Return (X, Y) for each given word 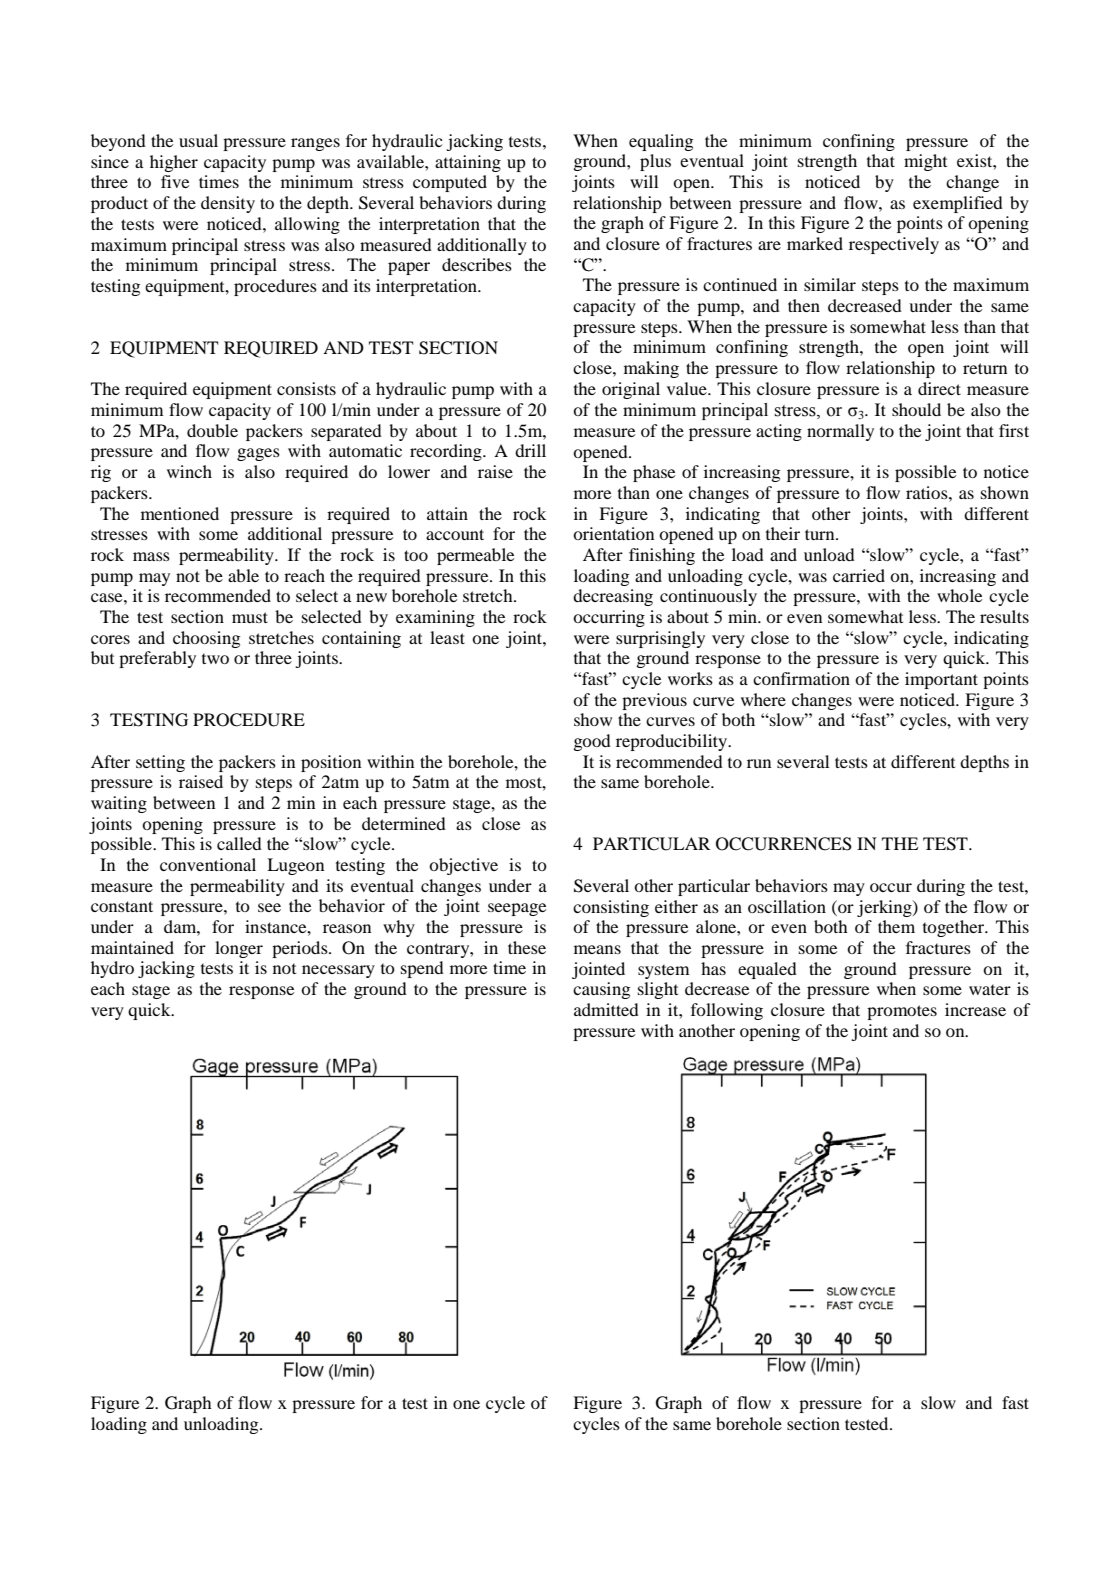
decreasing (613, 597)
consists (306, 388)
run (759, 763)
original (631, 390)
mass (151, 556)
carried (859, 575)
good (592, 742)
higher (174, 163)
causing (601, 990)
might (925, 162)
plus (655, 162)
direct (939, 388)
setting (160, 763)
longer (239, 949)
